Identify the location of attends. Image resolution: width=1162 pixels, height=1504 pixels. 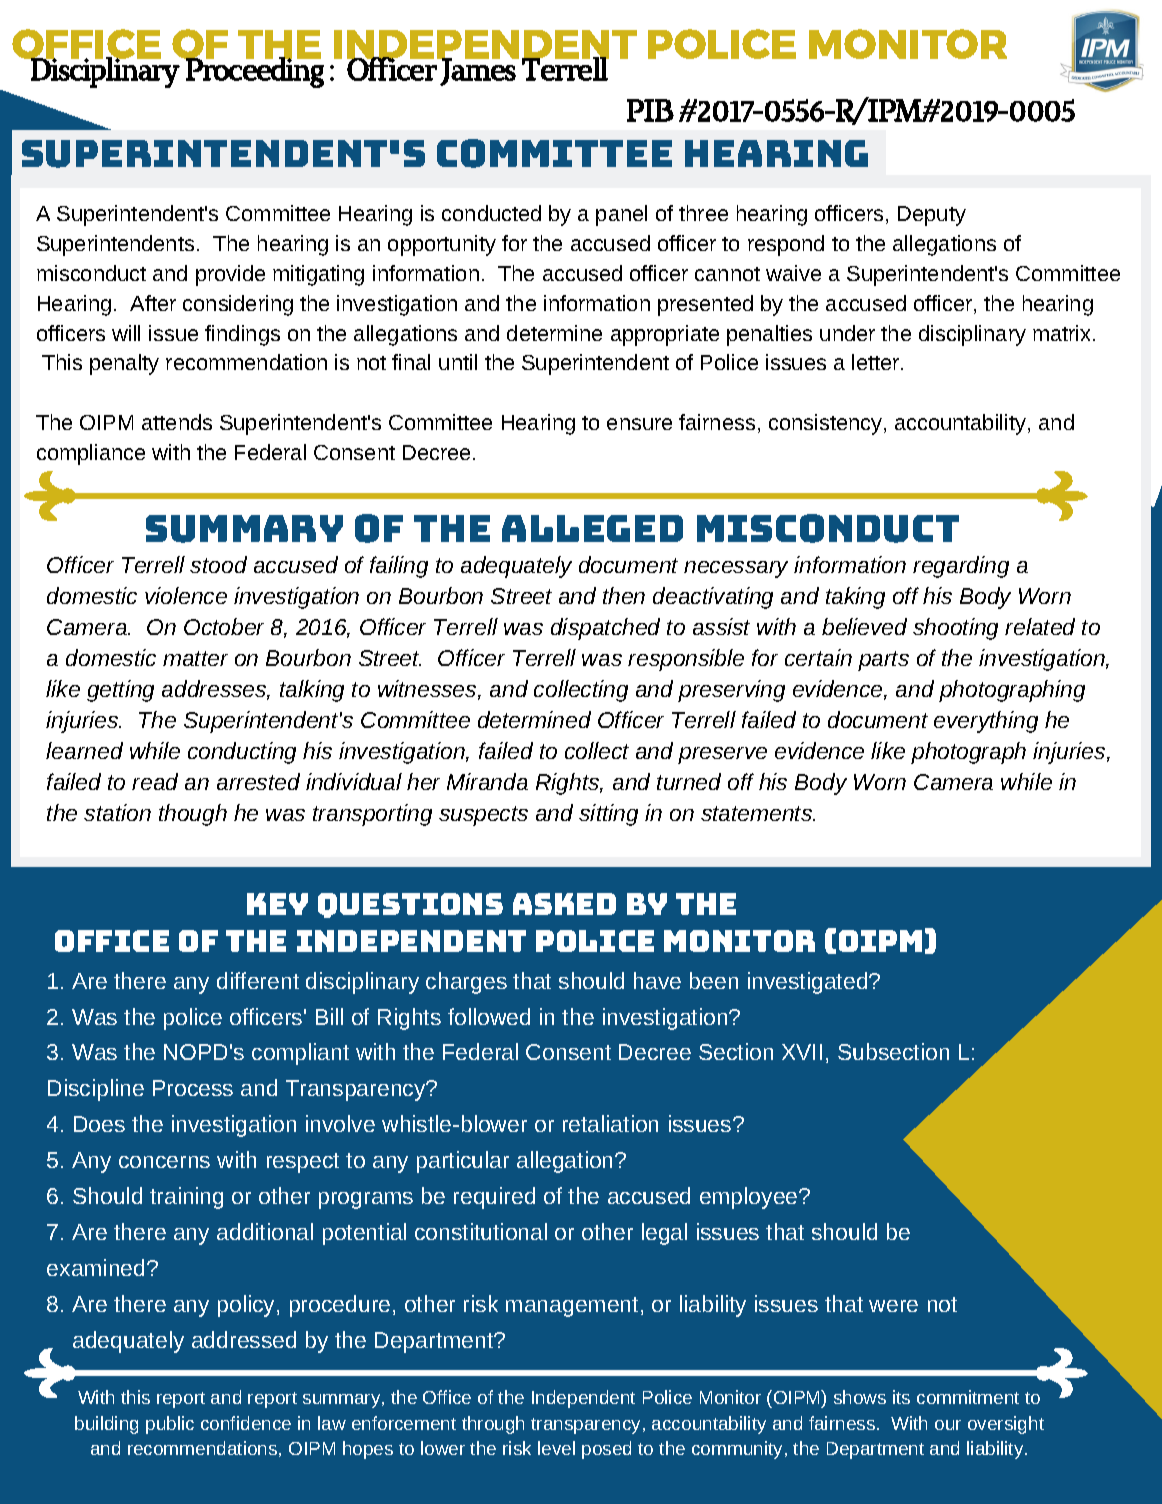
(177, 422).
